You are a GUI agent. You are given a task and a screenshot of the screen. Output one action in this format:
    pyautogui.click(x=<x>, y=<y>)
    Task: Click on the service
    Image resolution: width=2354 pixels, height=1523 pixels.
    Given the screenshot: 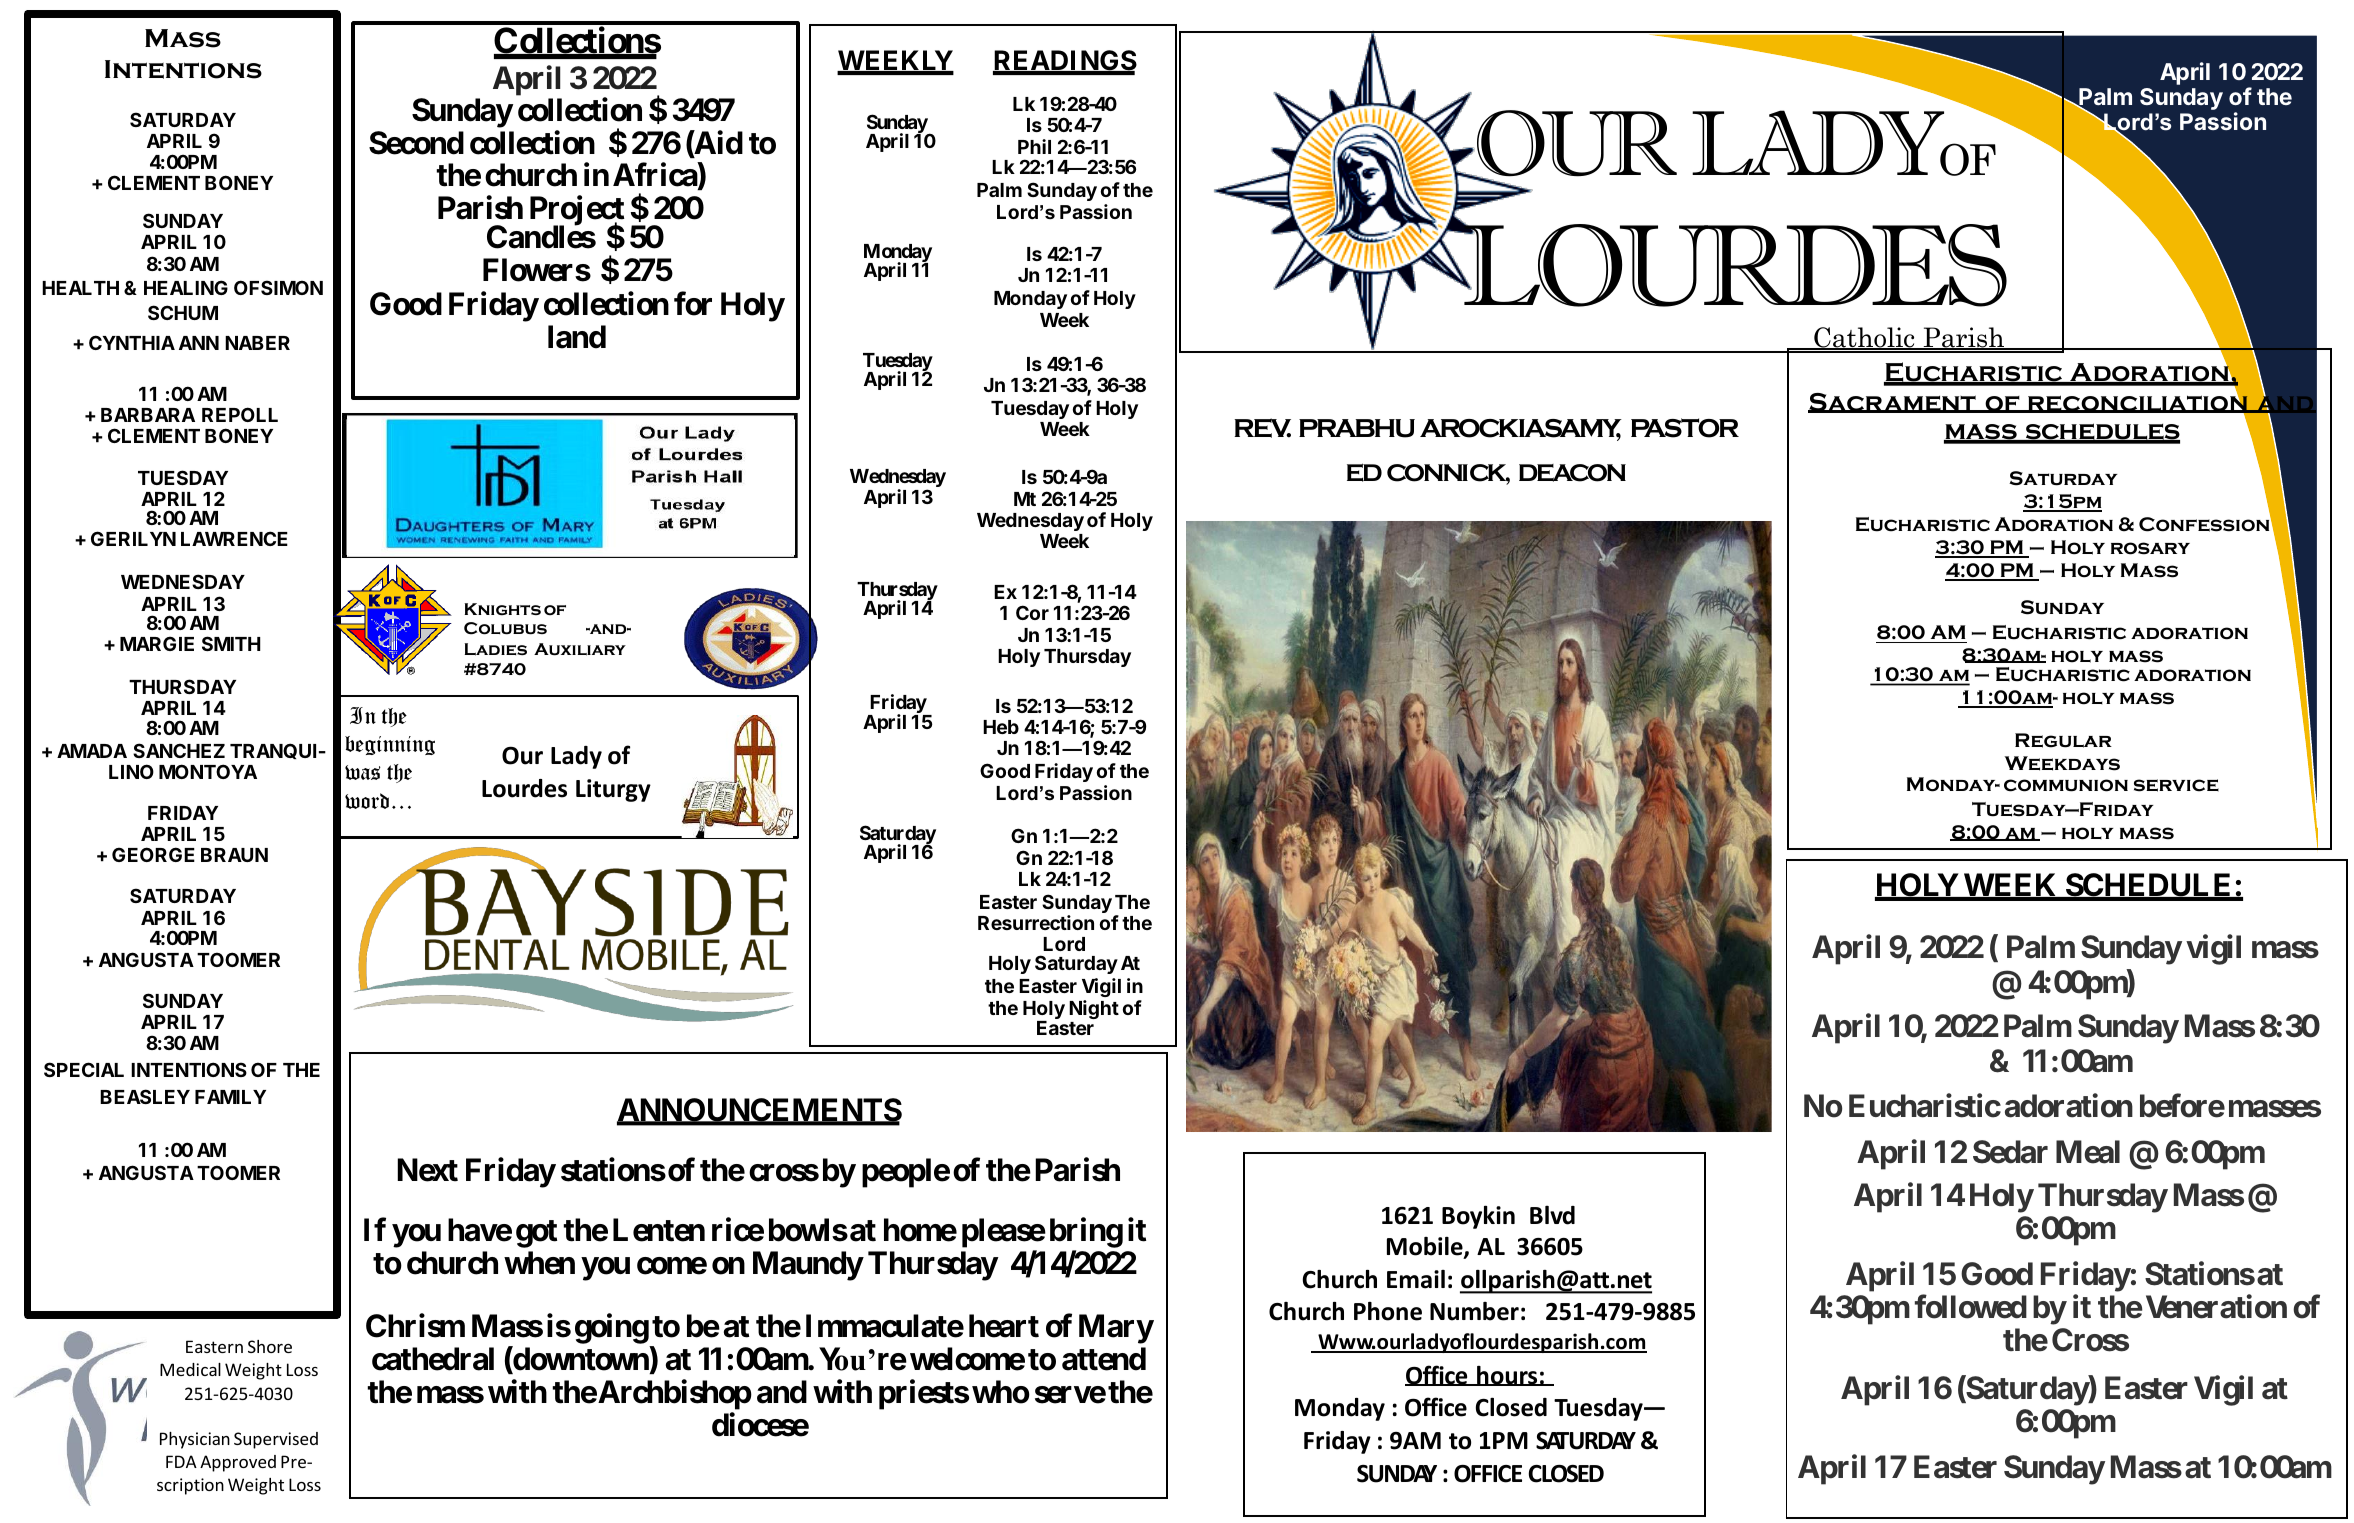 What is the action you would take?
    pyautogui.click(x=2176, y=785)
